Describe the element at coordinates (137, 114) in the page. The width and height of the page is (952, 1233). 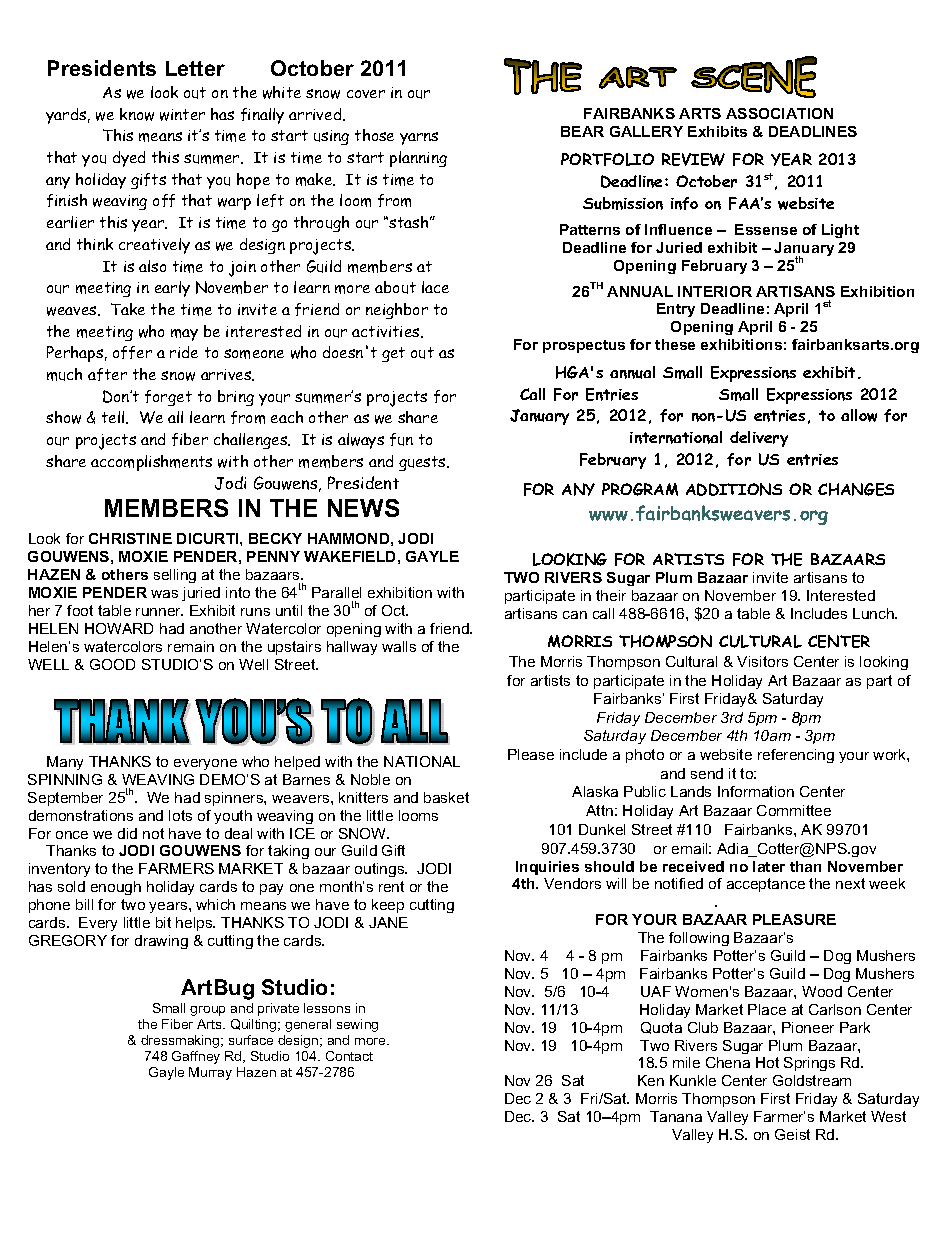
I see `know` at that location.
